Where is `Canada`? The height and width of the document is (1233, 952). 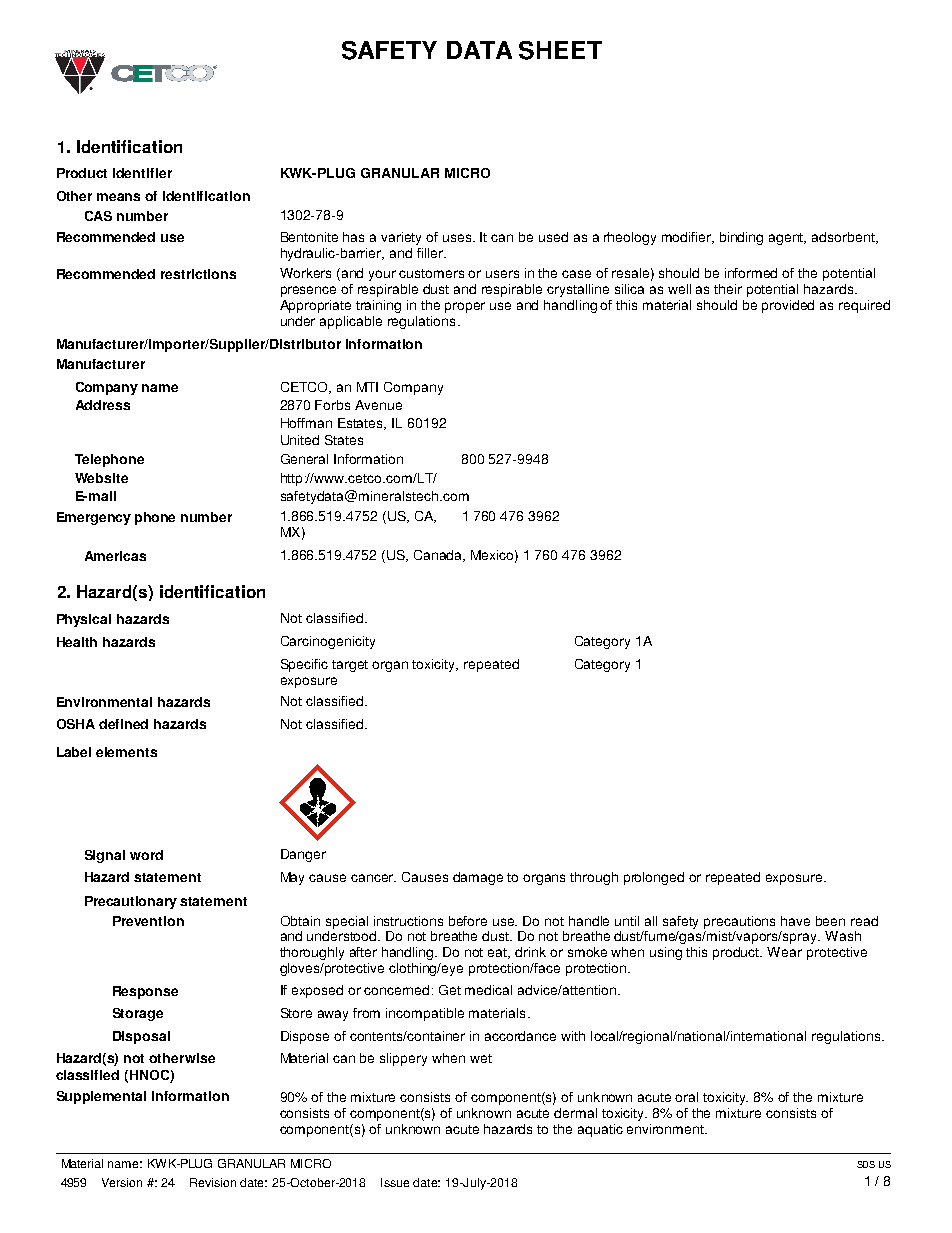 Canada is located at coordinates (439, 556).
